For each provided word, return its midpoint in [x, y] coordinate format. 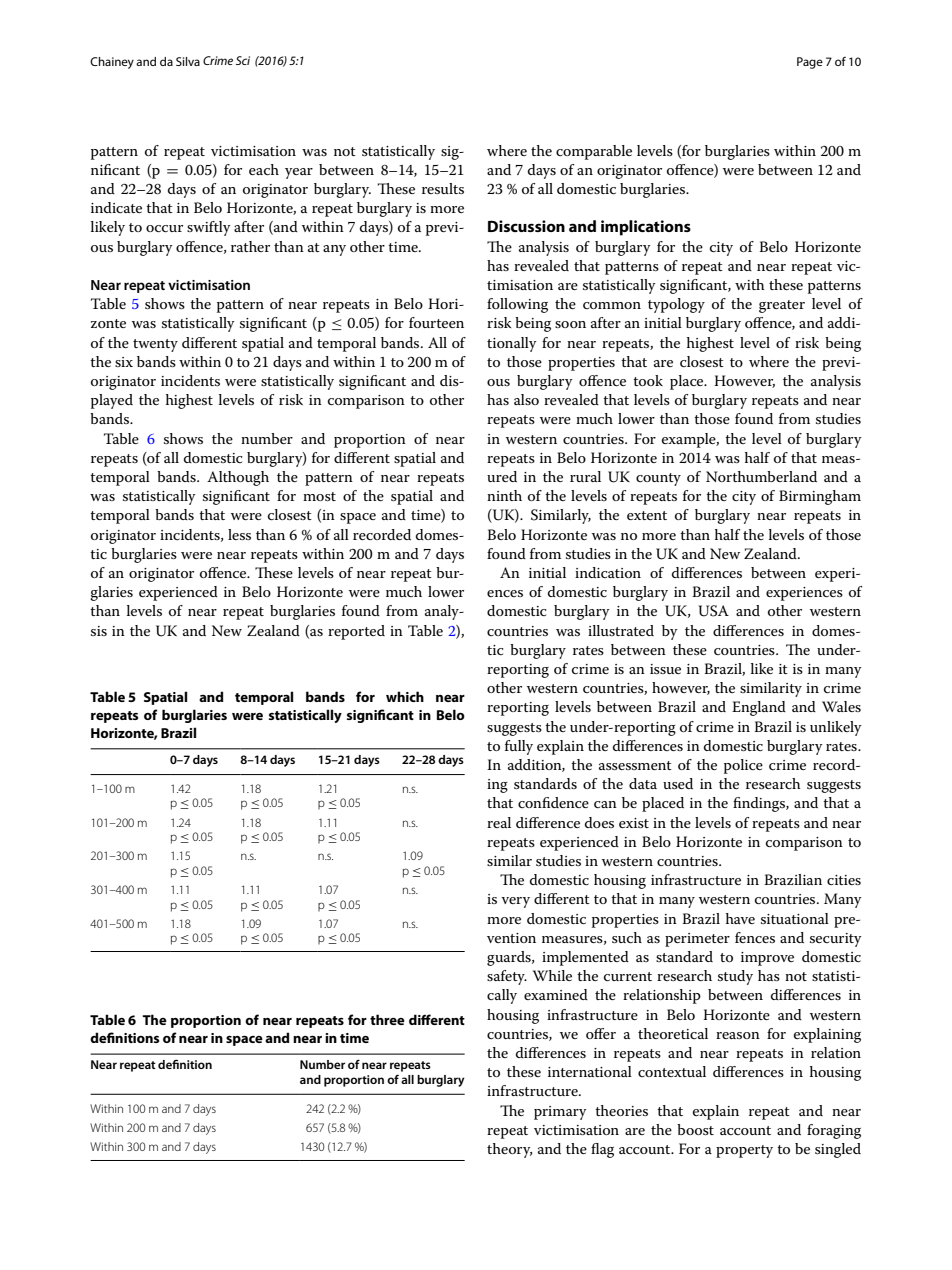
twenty [155, 345]
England [759, 708]
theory [509, 1150]
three [387, 1019]
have [740, 918]
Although [238, 478]
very [515, 902]
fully [519, 747]
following [517, 305]
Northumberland [761, 476]
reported [356, 632]
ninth [504, 495]
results [443, 188]
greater [782, 306]
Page [810, 63]
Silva [188, 61]
